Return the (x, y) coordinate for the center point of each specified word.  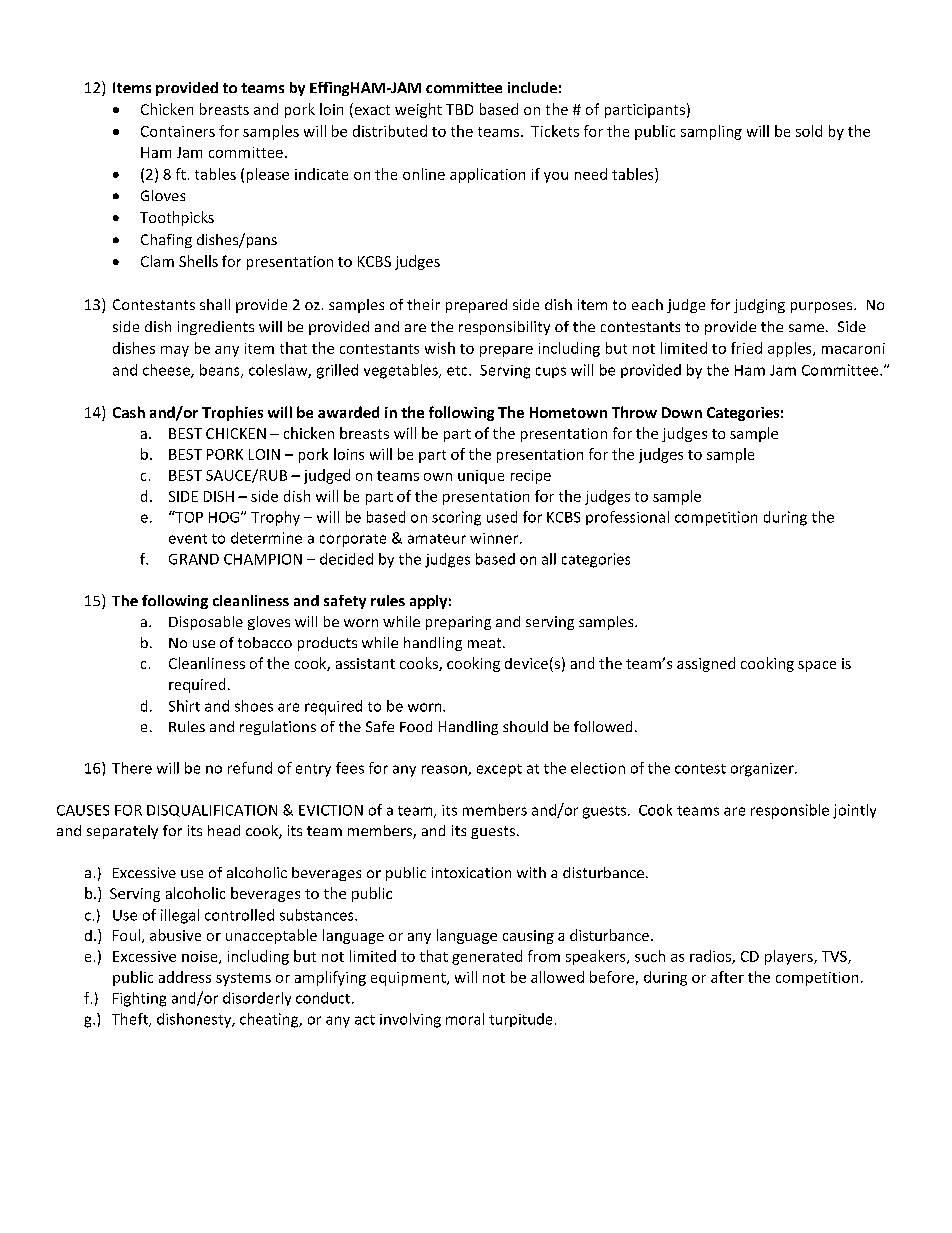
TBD (459, 109)
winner (495, 538)
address (185, 977)
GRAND (194, 559)
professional (627, 518)
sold (809, 131)
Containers (178, 131)
